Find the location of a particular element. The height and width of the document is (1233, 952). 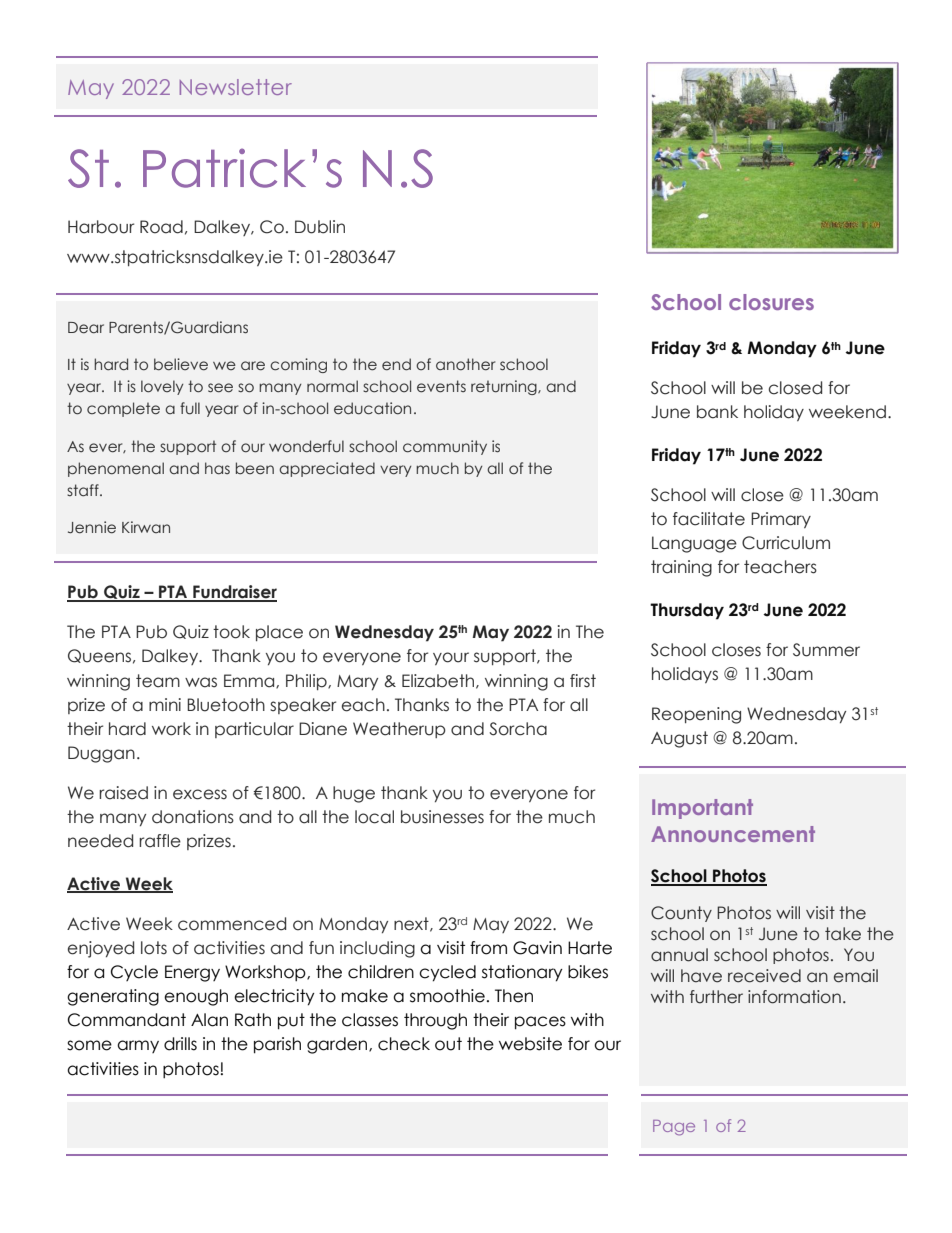

Page is located at coordinates (674, 1128).
